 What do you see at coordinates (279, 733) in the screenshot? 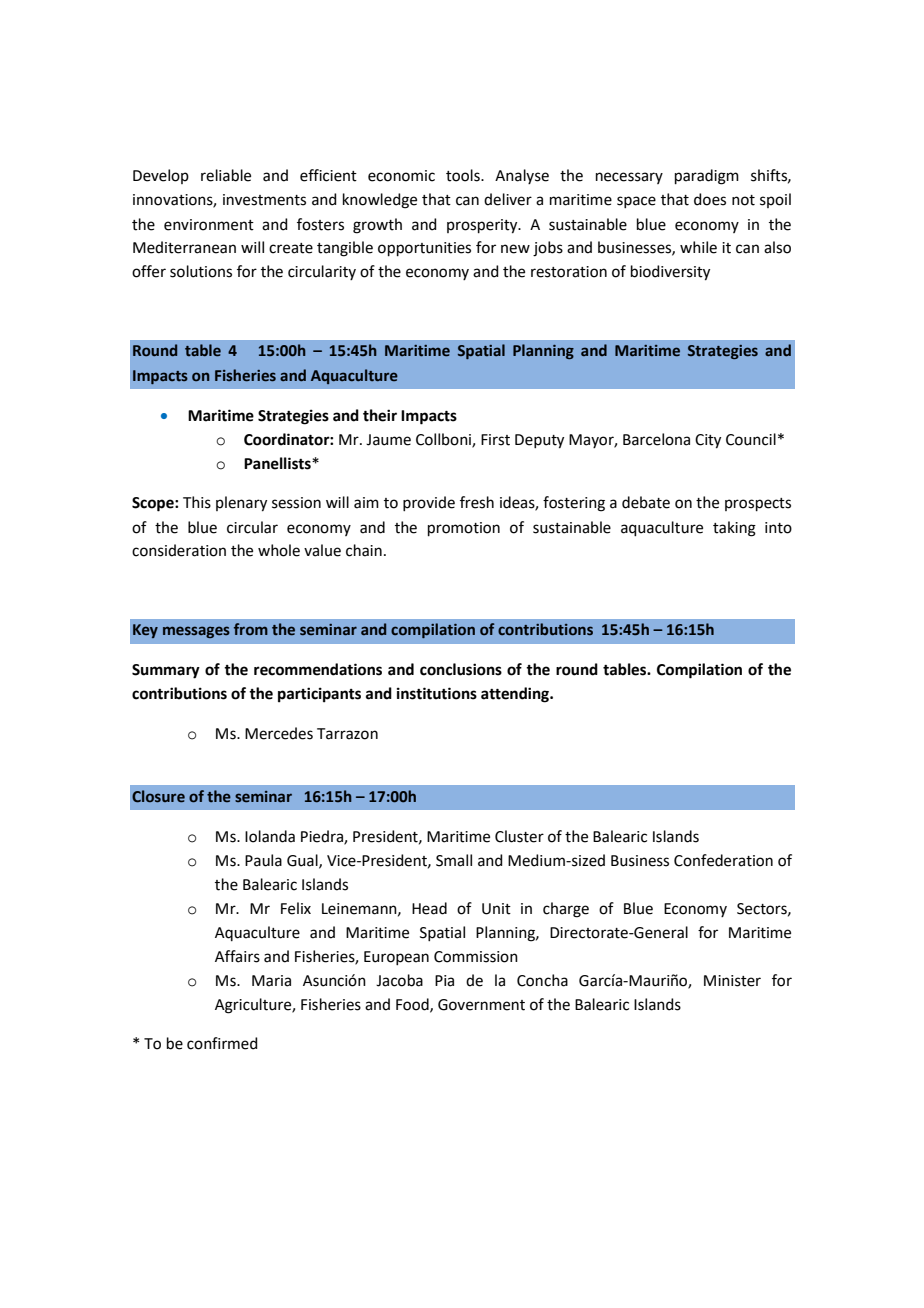
I see `Mercedes` at bounding box center [279, 733].
